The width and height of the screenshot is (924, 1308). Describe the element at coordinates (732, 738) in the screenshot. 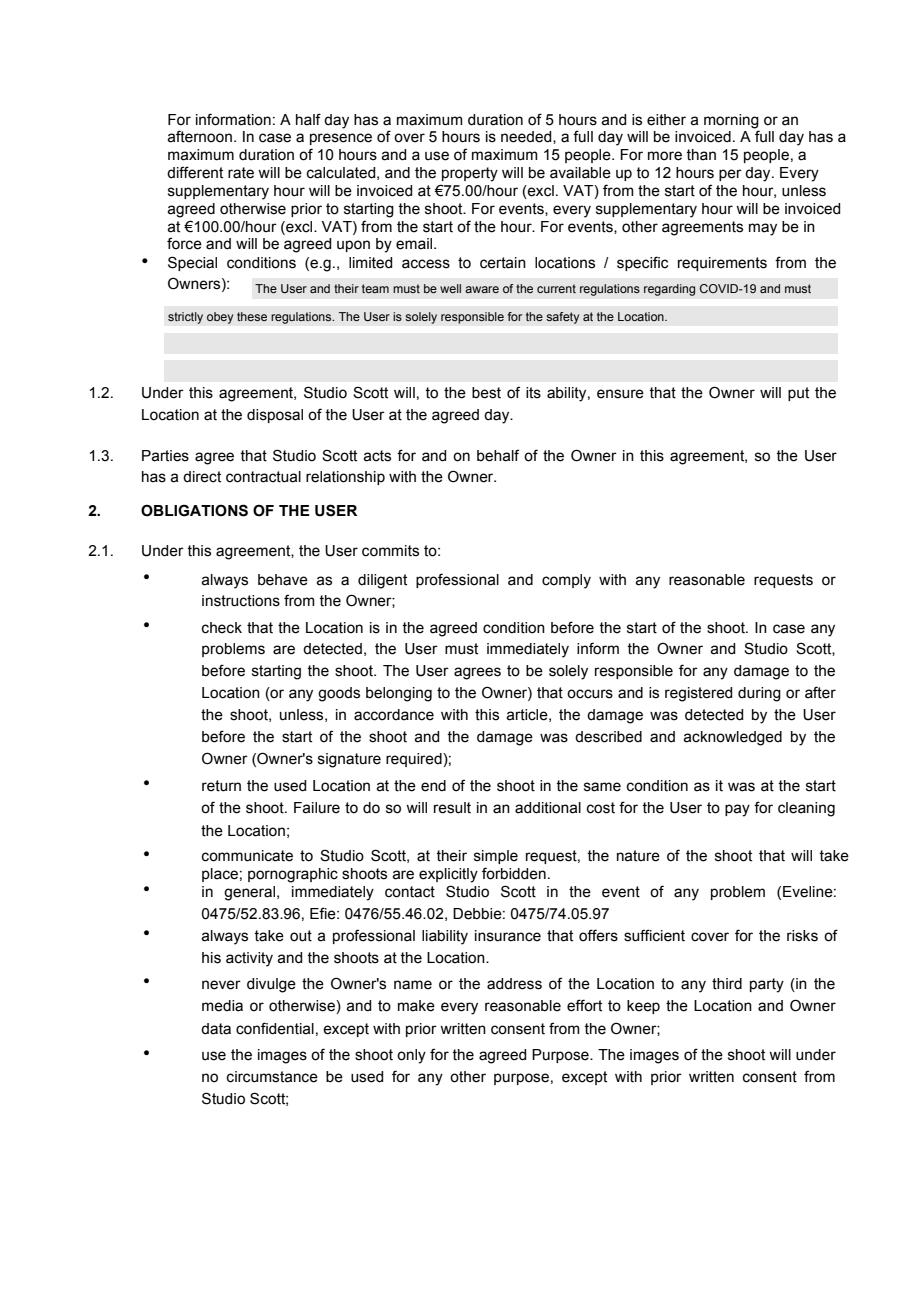

I see `acknowledged` at that location.
